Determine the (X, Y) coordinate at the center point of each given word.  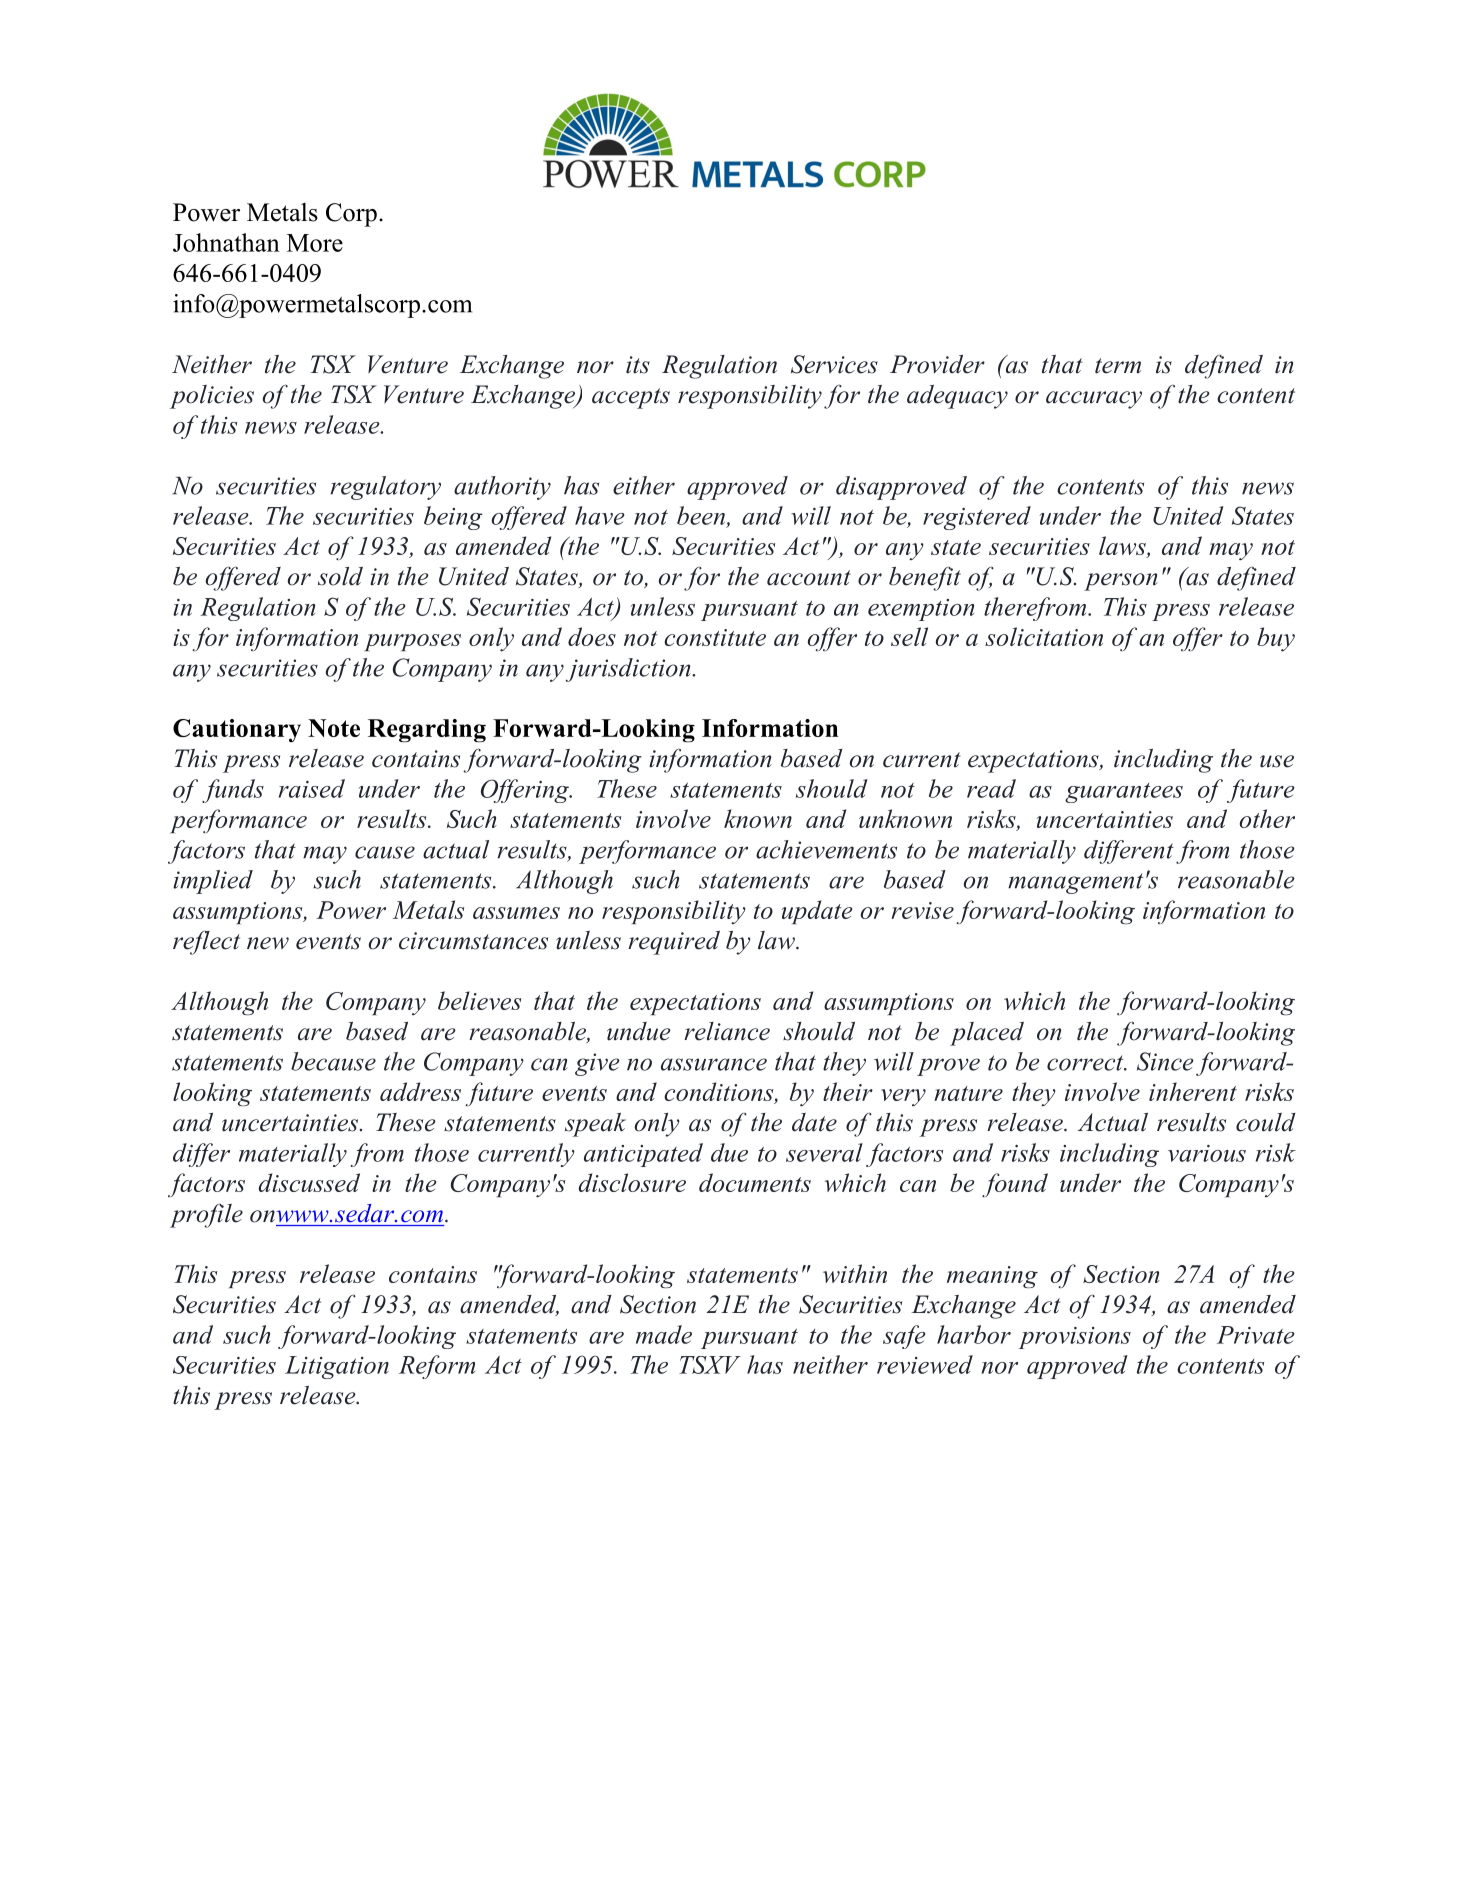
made (664, 1334)
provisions (1075, 1338)
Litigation (337, 1367)
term (1118, 366)
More (315, 243)
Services (834, 364)
